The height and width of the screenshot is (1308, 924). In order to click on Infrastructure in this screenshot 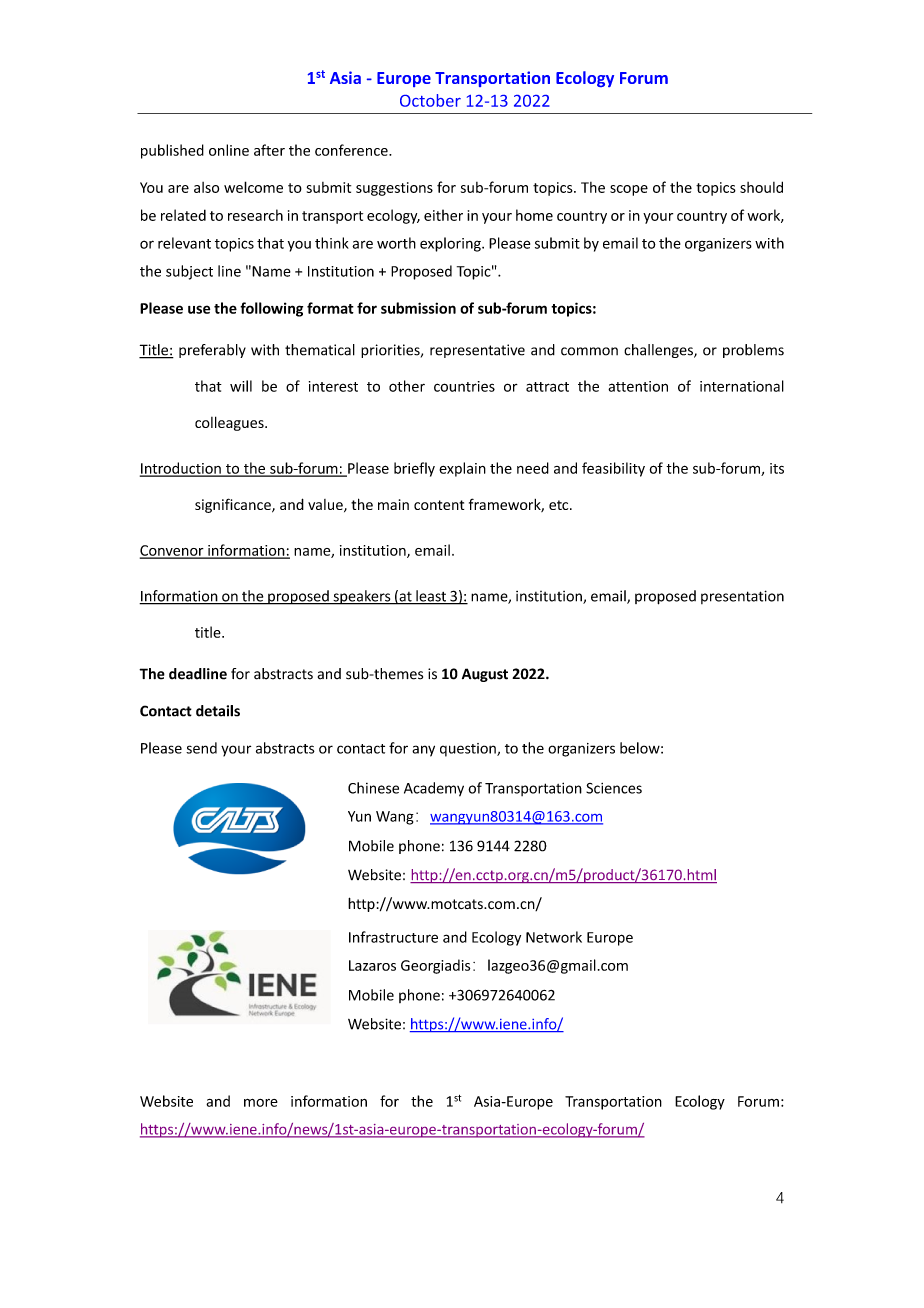, I will do `click(393, 937)`.
